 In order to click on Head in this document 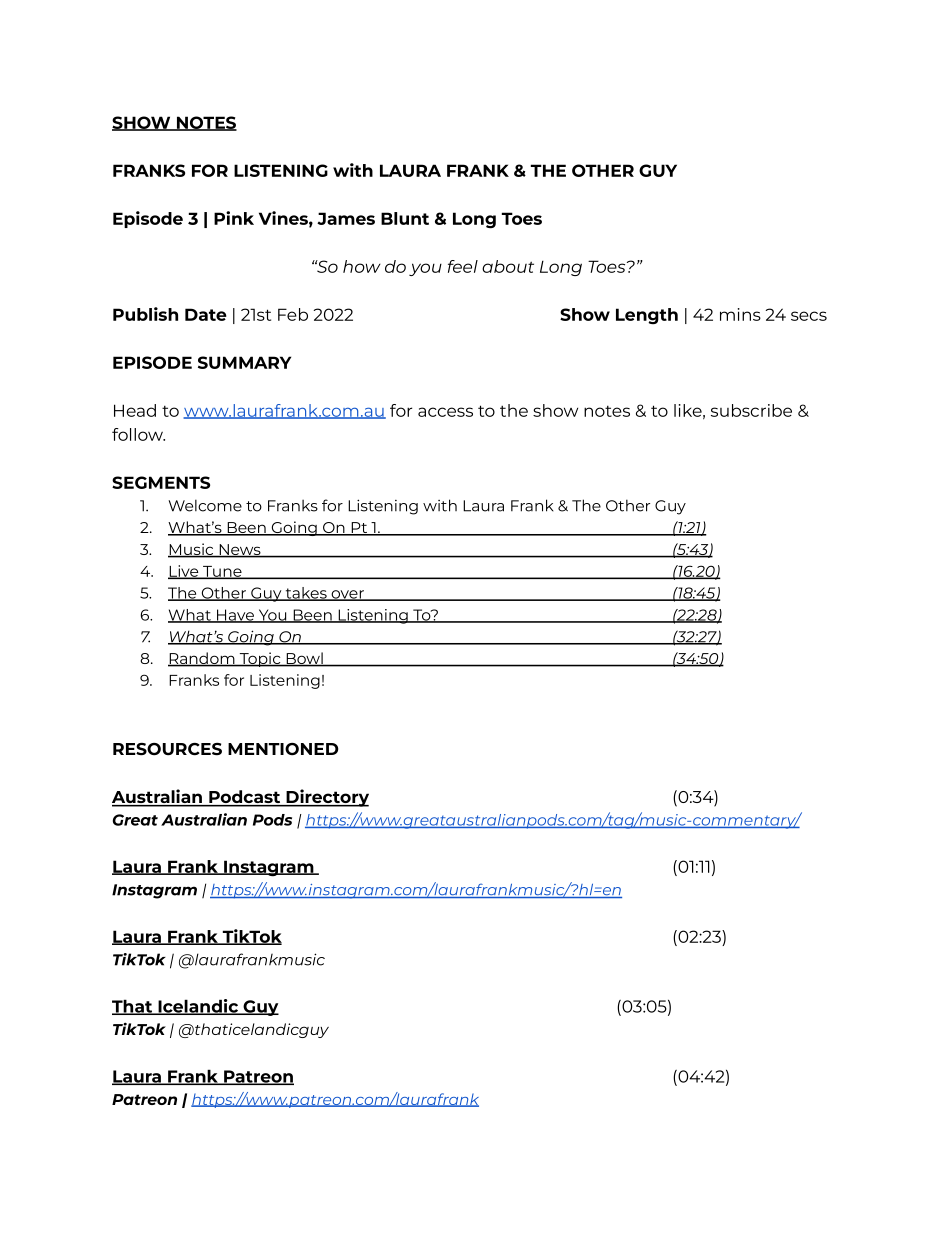, I will do `click(135, 410)`.
